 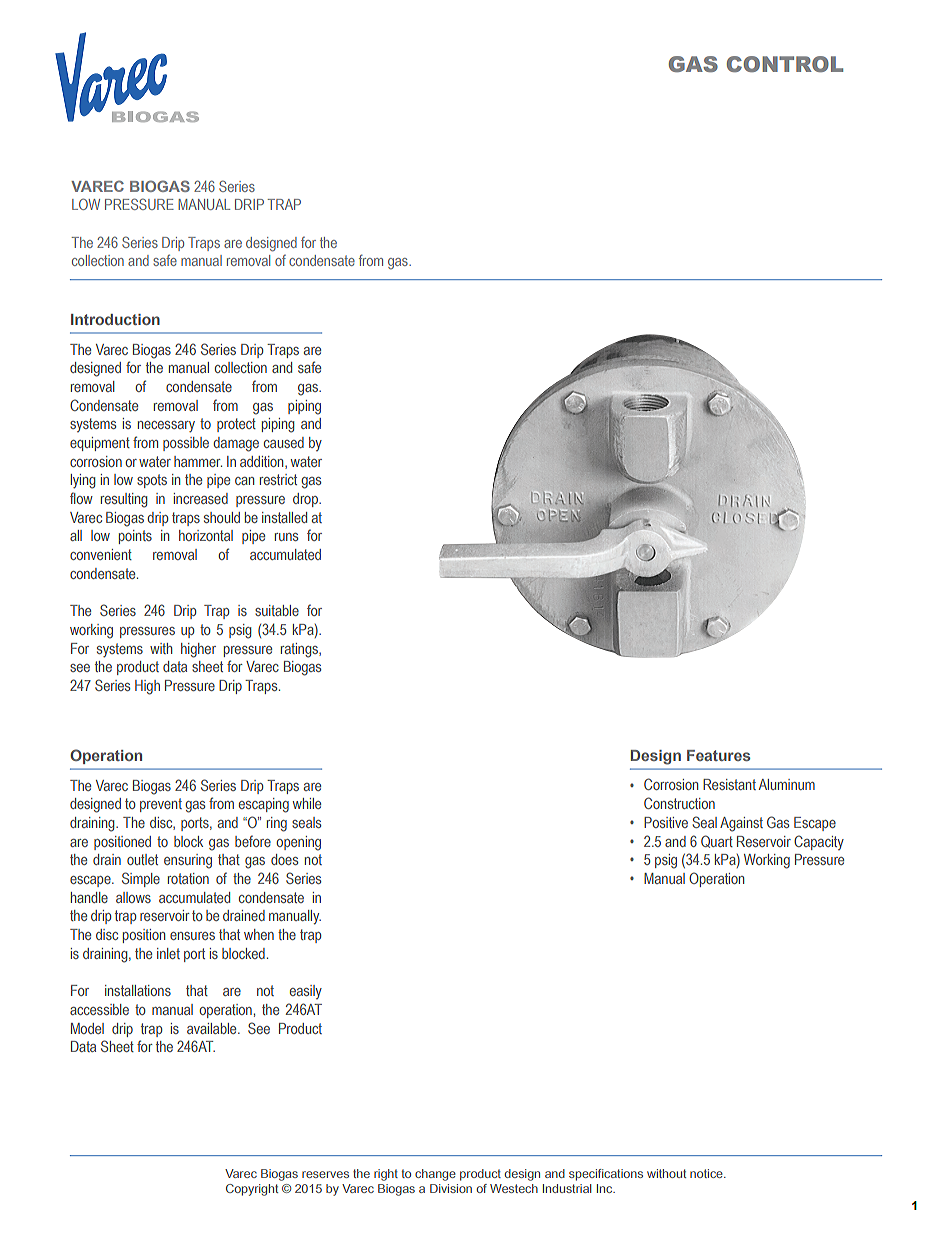 What do you see at coordinates (718, 755) in the page?
I see `Features` at bounding box center [718, 755].
